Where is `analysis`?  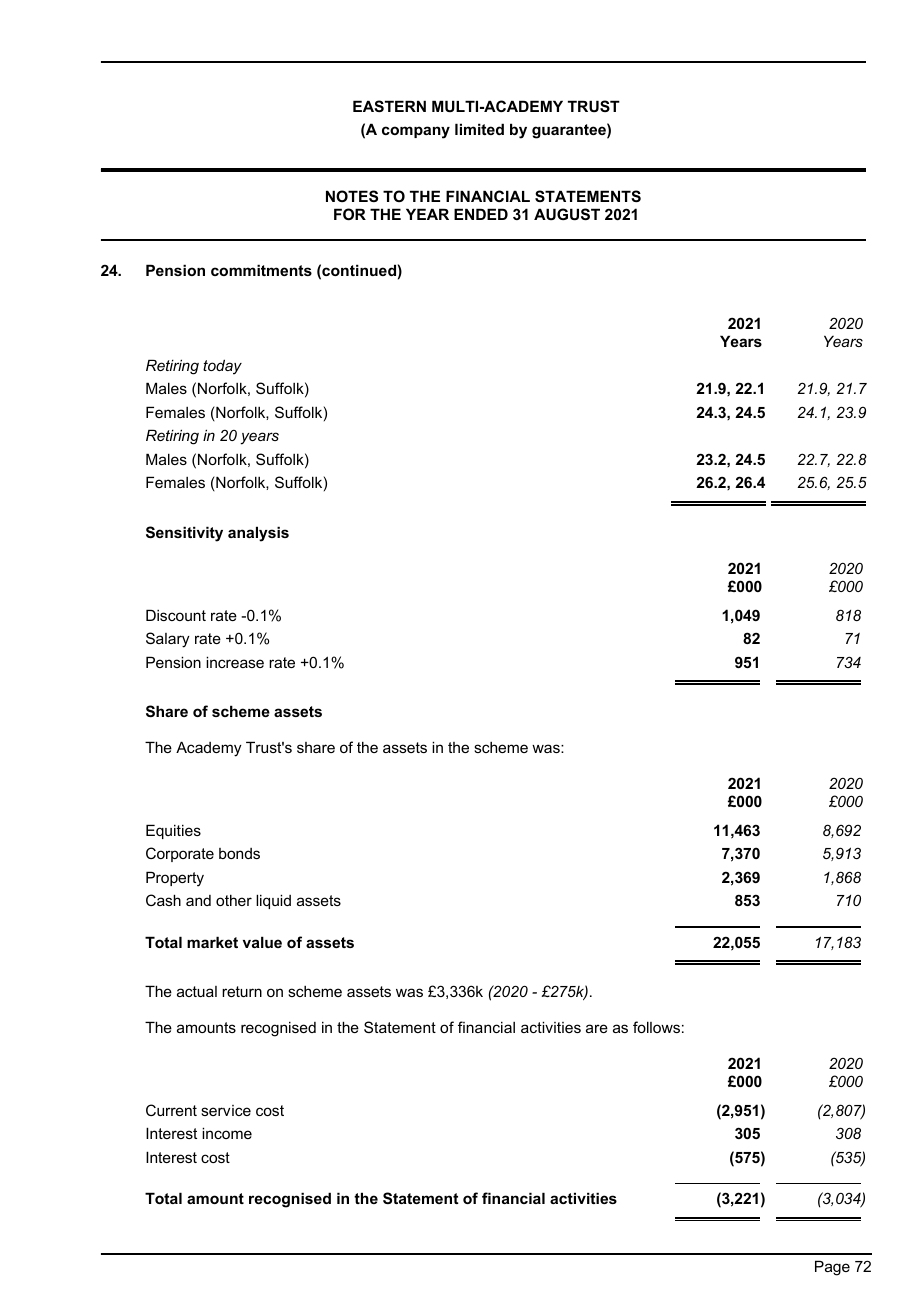
analysis is located at coordinates (258, 534).
